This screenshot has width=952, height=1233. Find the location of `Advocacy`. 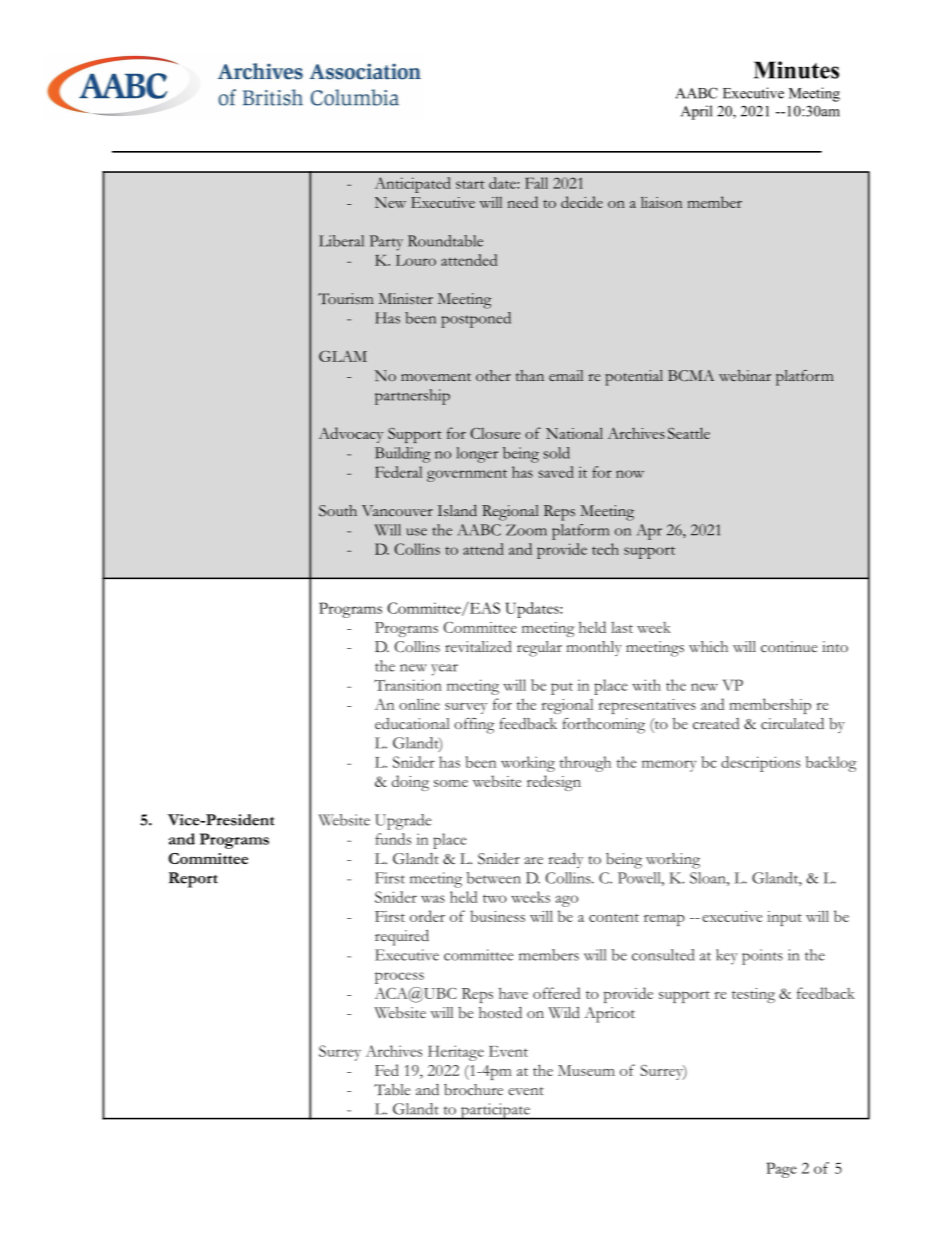

Advocacy is located at coordinates (351, 435).
